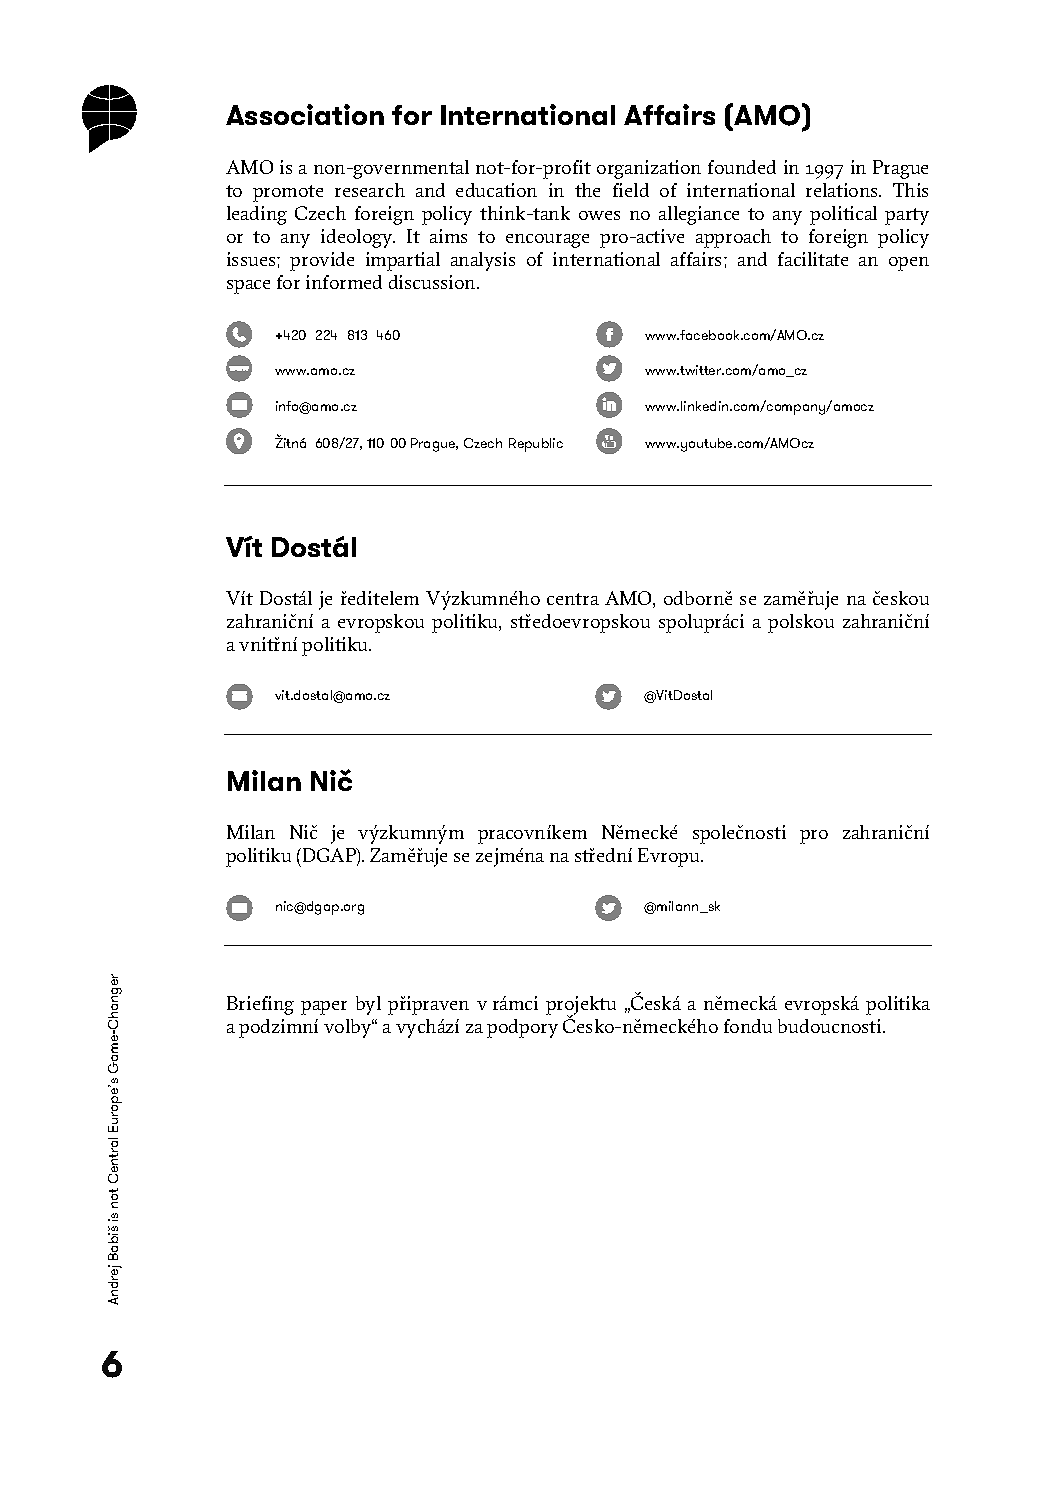 The height and width of the screenshot is (1493, 1055). Describe the element at coordinates (843, 190) in the screenshot. I see `relations` at that location.
